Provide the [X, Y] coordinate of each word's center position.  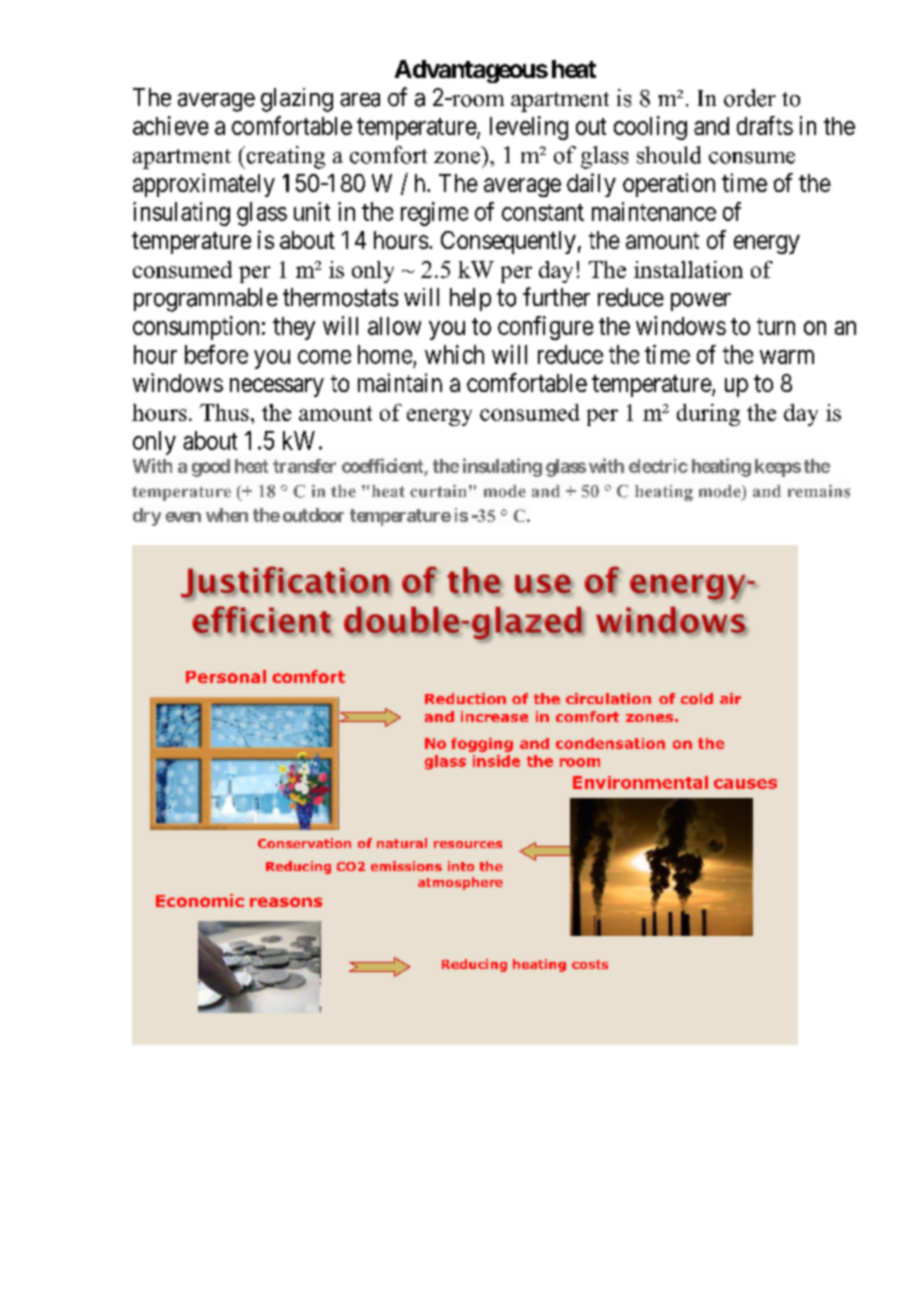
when [227, 515]
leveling [529, 128]
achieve [171, 125]
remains [819, 491]
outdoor [313, 515]
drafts [765, 125]
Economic [200, 900]
